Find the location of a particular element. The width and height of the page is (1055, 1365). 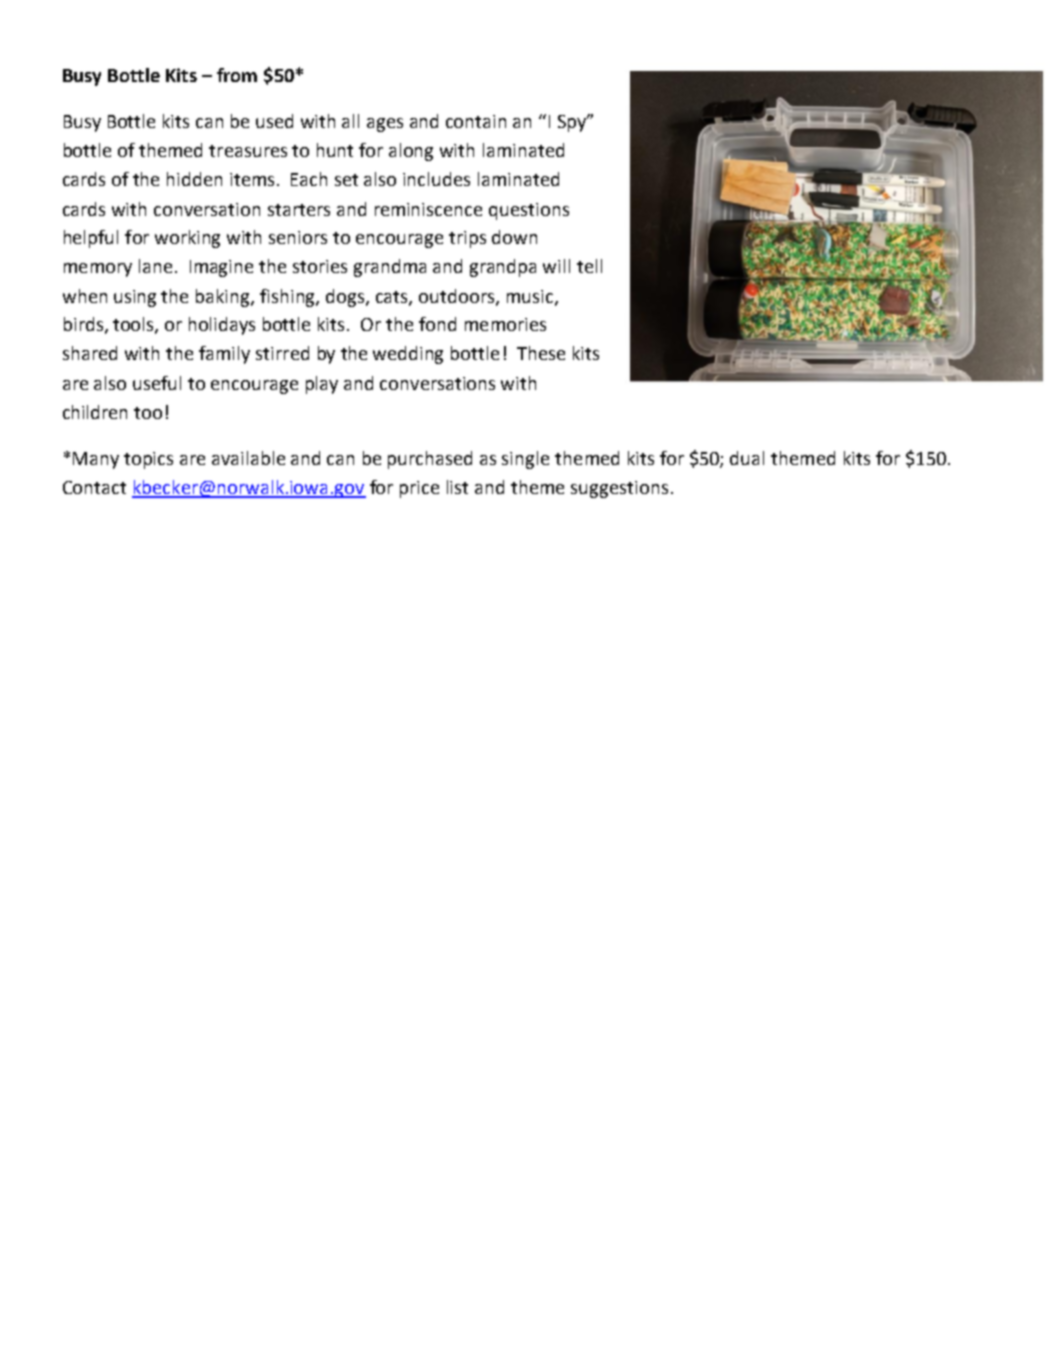

Spy is located at coordinates (573, 123).
